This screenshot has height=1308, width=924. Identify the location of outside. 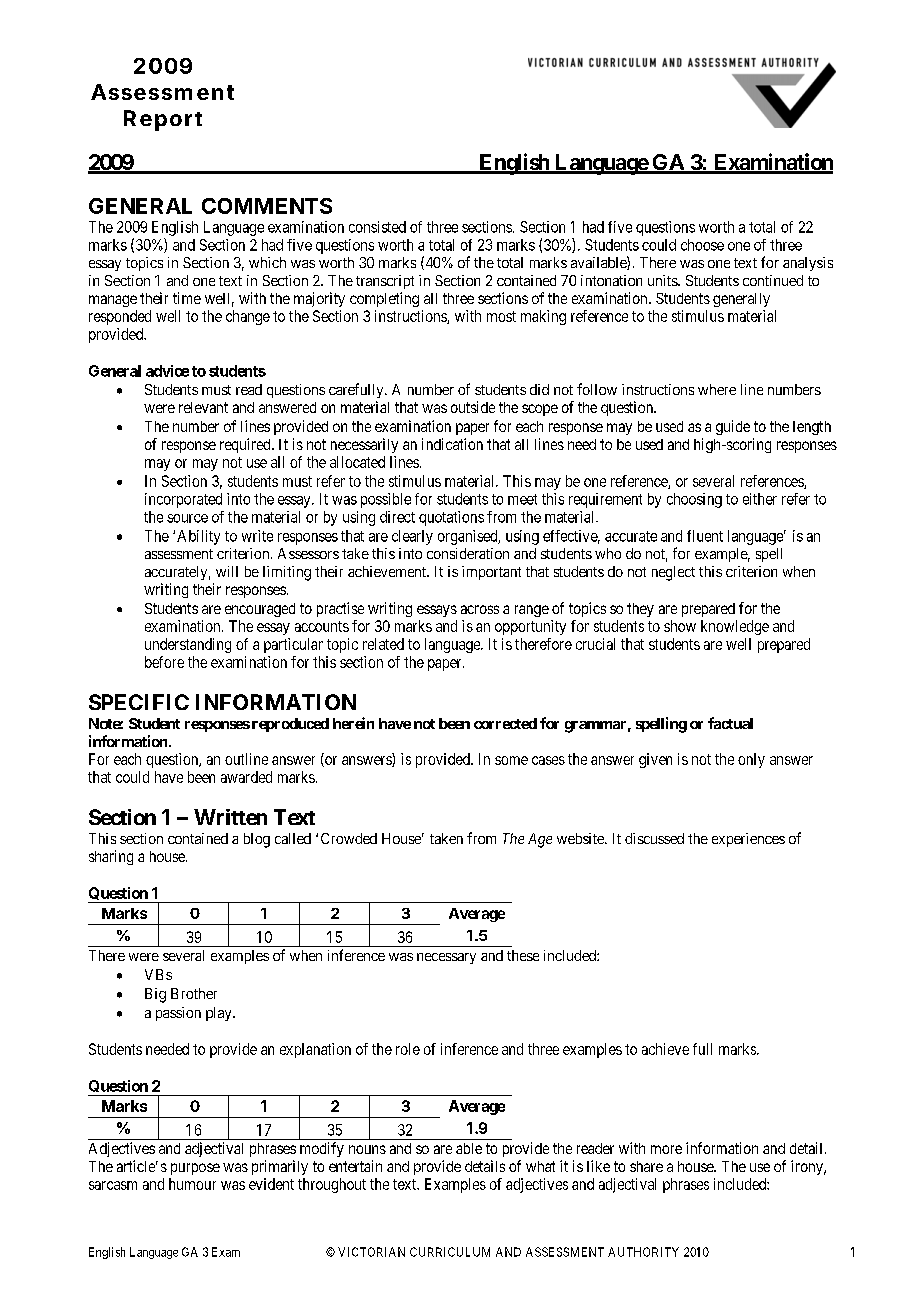
(473, 407).
